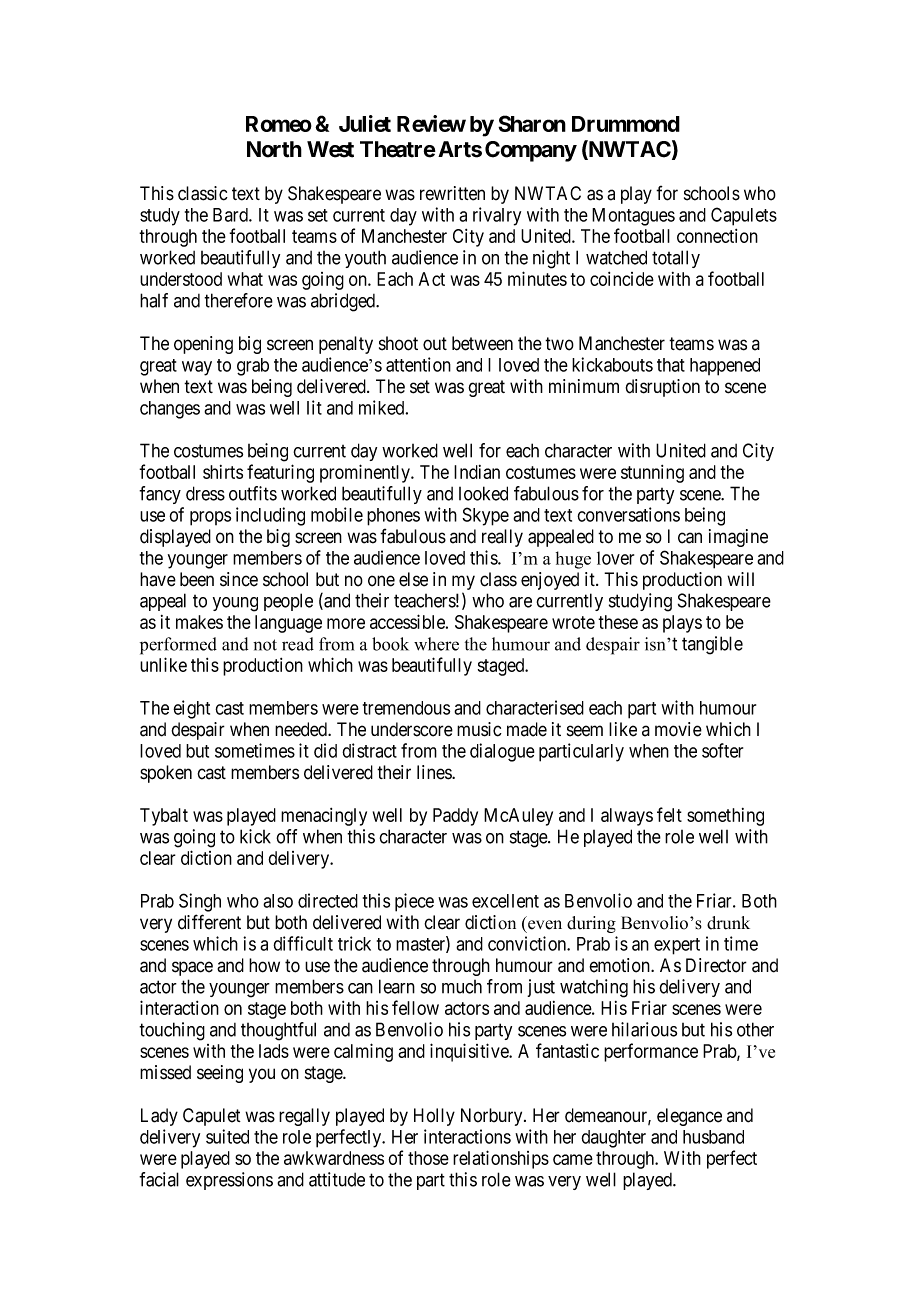 This screenshot has width=924, height=1308. I want to click on Paddy, so click(455, 817).
